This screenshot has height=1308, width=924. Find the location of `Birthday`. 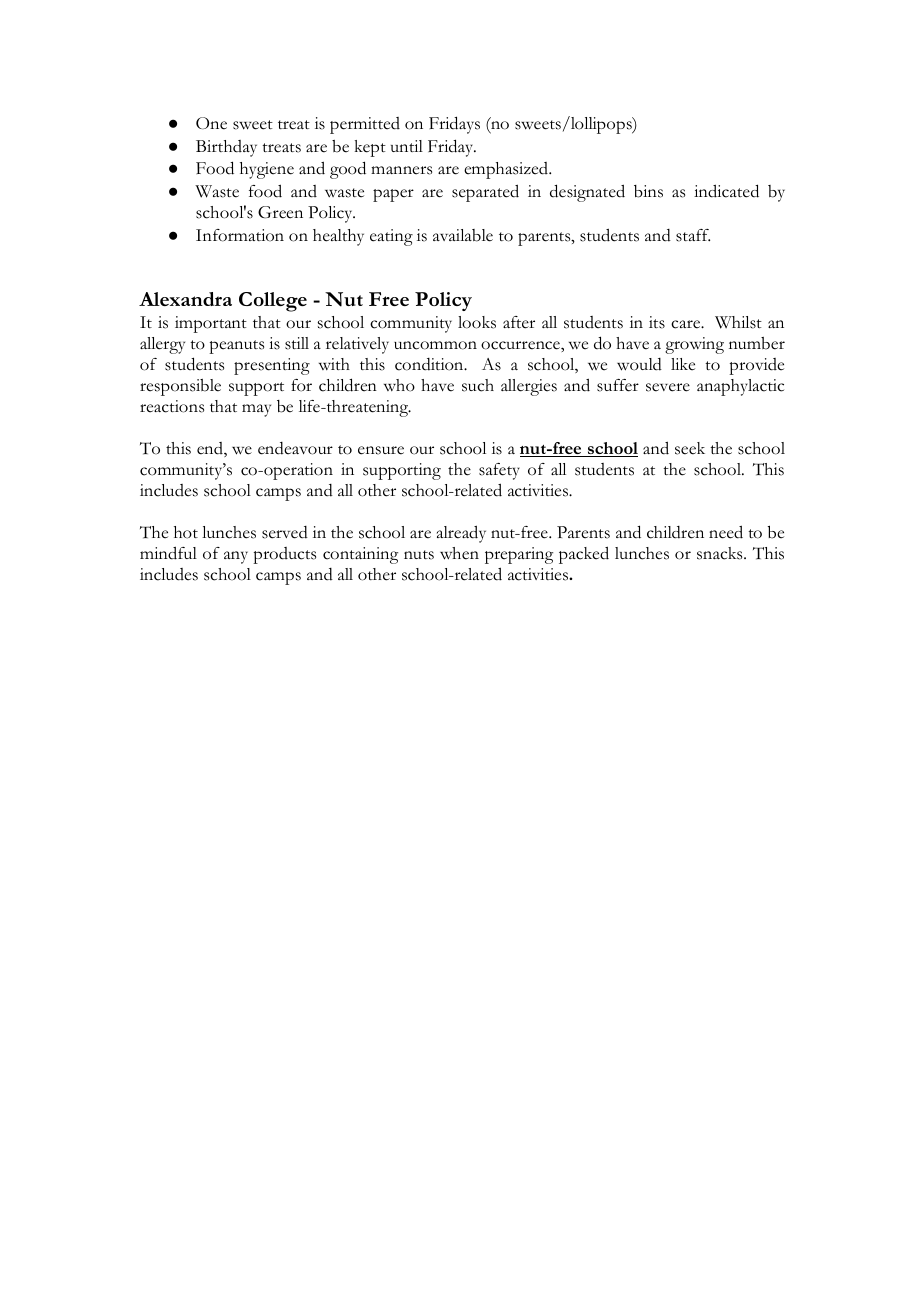

Birthday is located at coordinates (226, 148).
